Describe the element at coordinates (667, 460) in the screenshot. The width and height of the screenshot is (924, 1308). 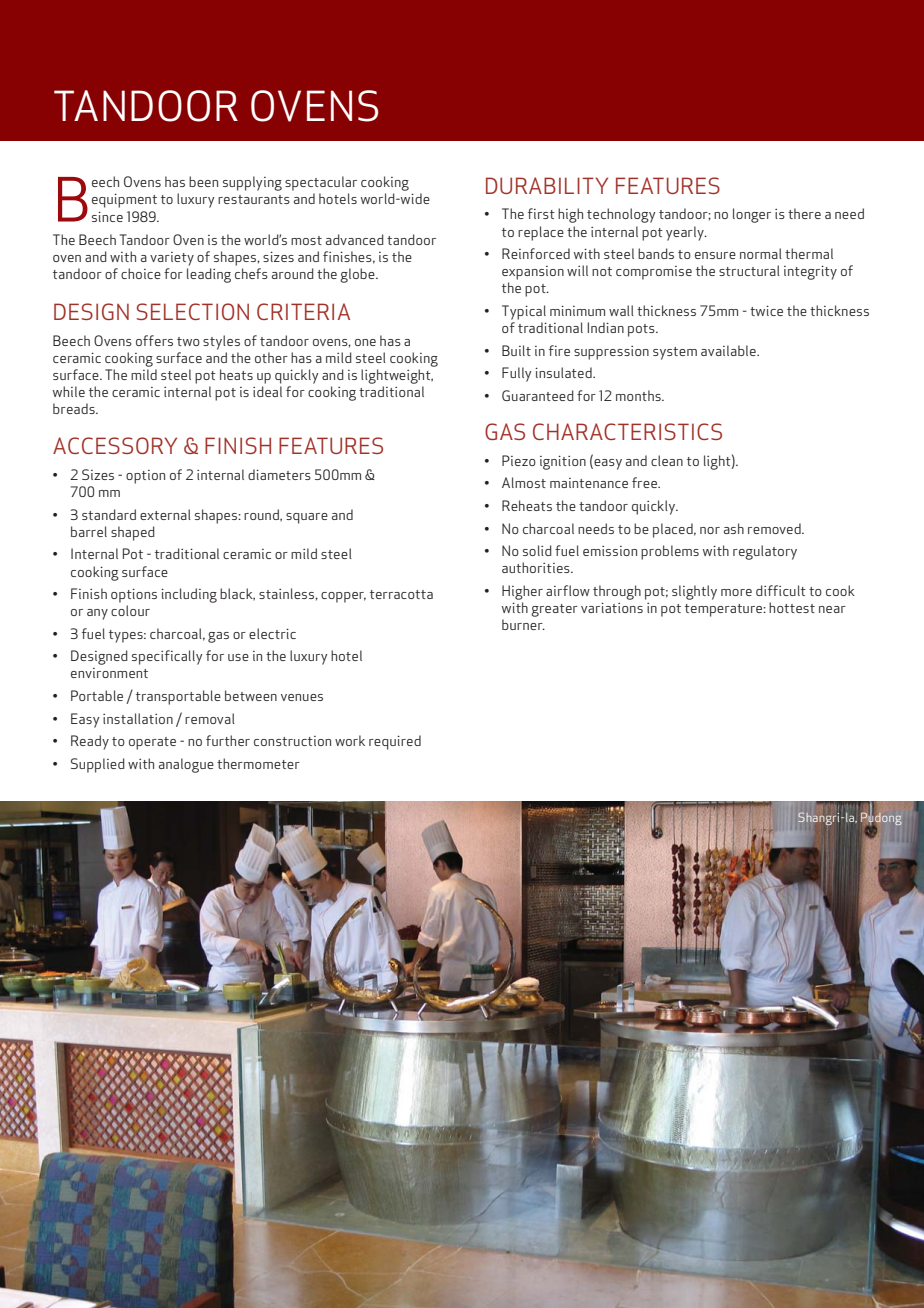
I see `clean` at that location.
